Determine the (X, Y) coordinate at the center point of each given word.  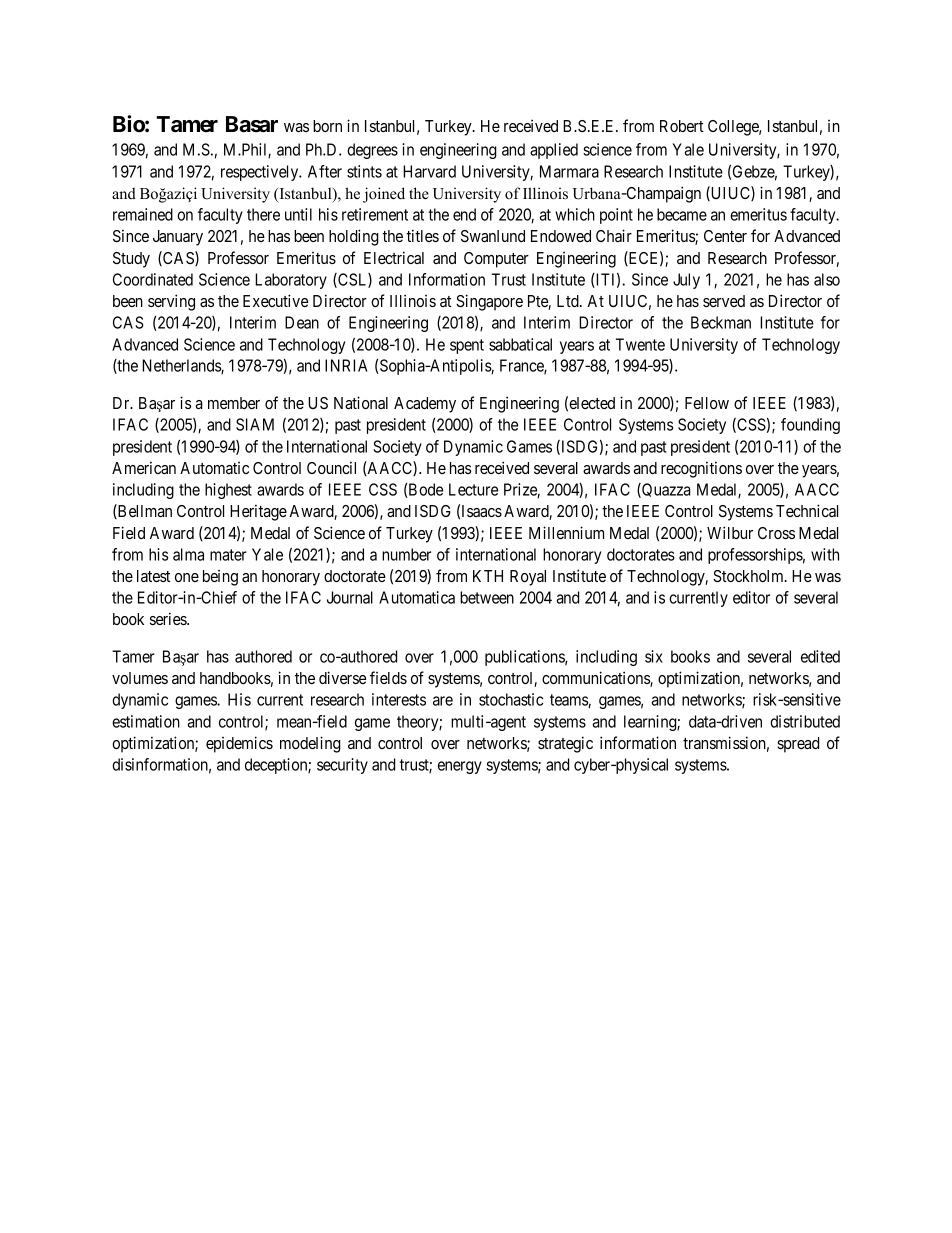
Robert (682, 126)
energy (460, 767)
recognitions (701, 469)
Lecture (473, 489)
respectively (261, 173)
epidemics (239, 744)
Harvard (429, 171)
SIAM (255, 424)
